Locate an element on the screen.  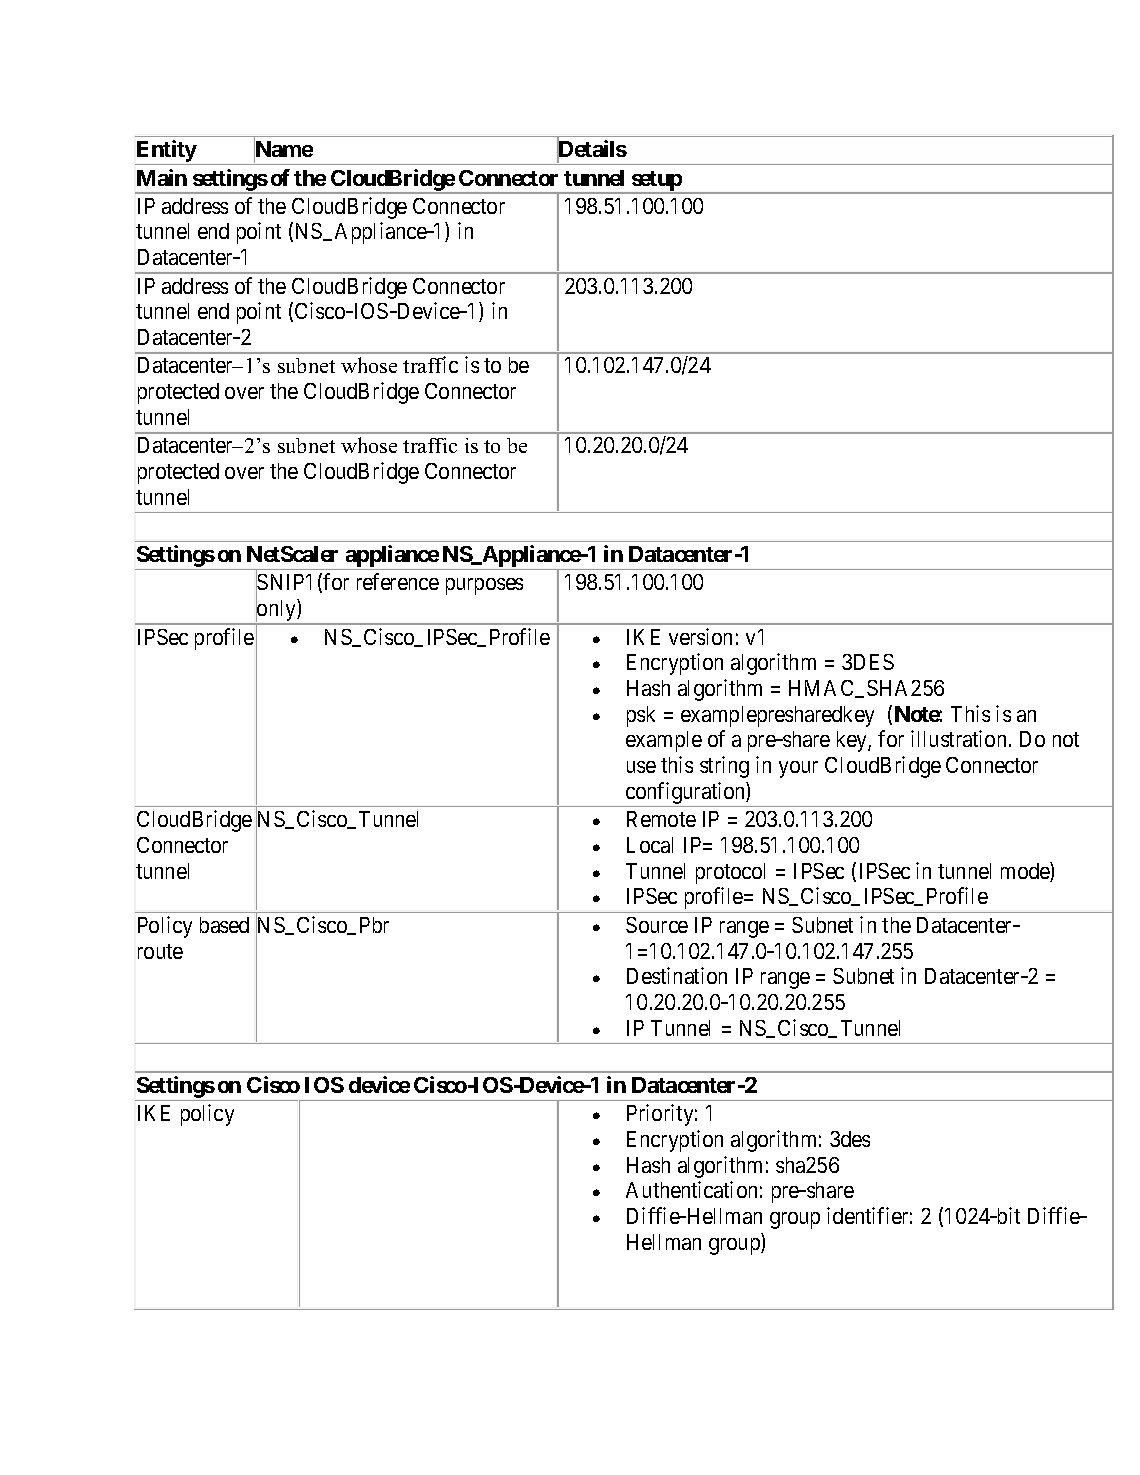
use is located at coordinates (641, 767).
